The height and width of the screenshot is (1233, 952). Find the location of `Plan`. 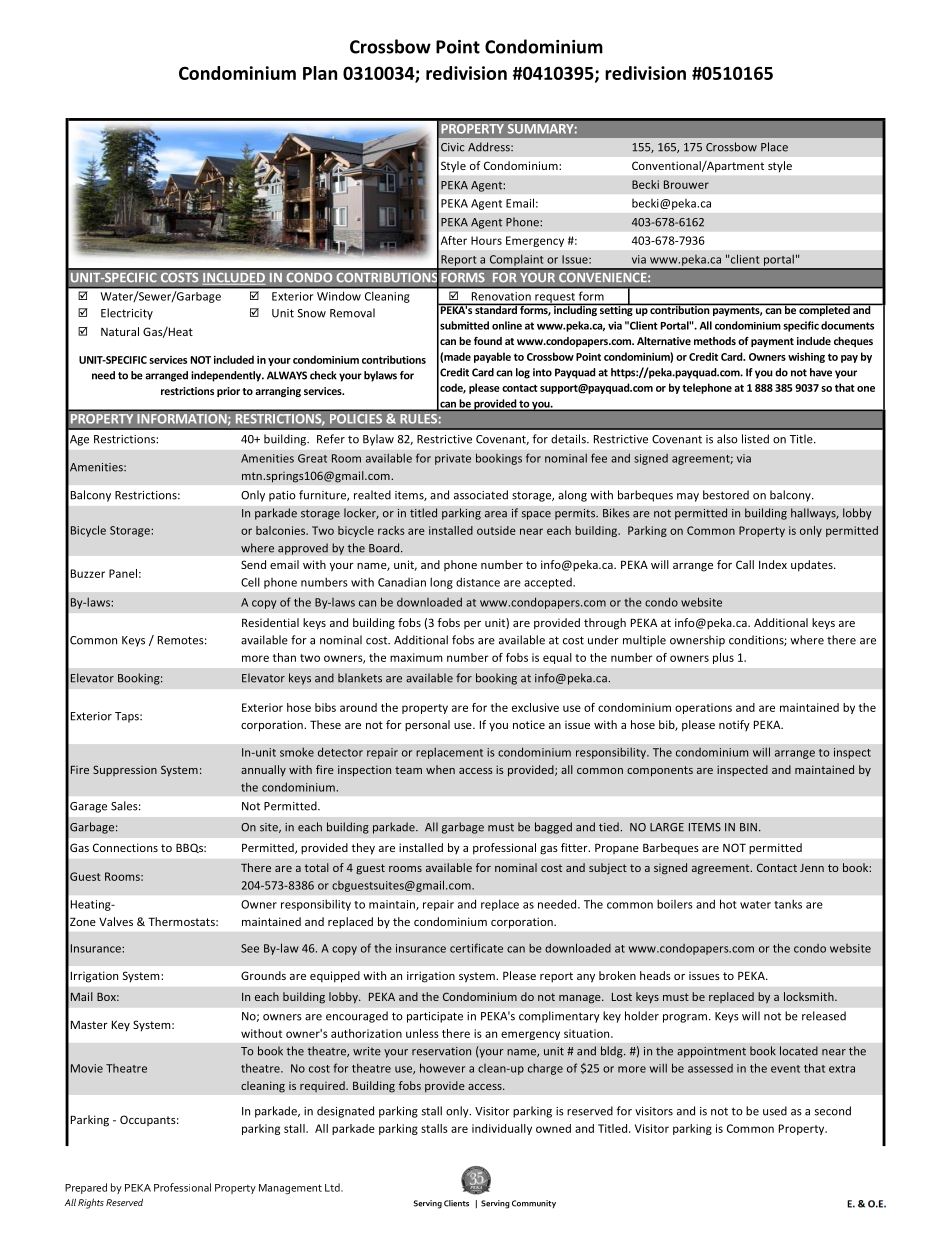

Plan is located at coordinates (320, 73).
